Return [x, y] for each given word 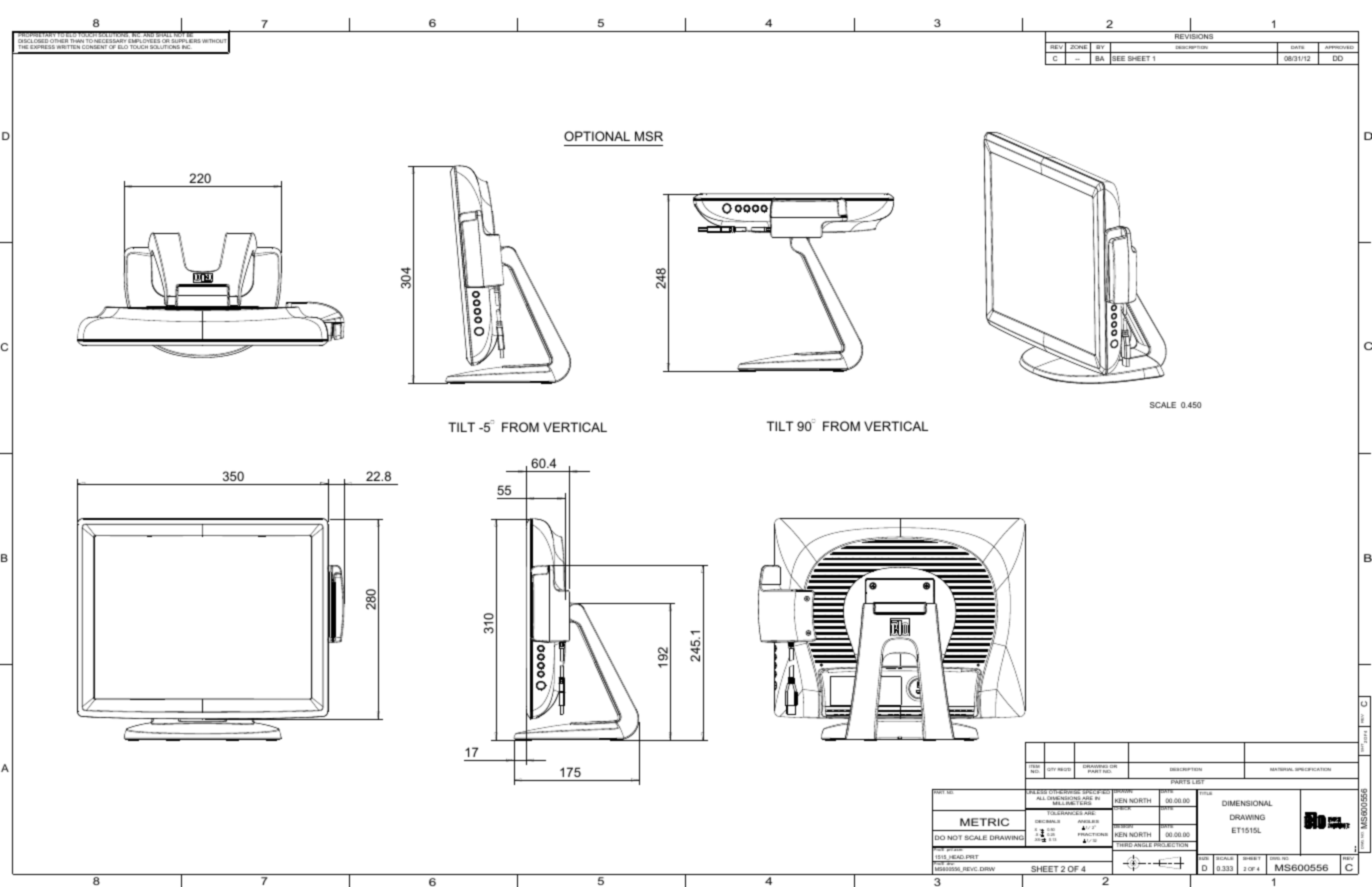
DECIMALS [1047, 821]
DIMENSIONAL [1247, 803]
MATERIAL [1282, 769]
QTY [1051, 769]
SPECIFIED [1096, 793]
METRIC [984, 822]
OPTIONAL [597, 136]
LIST [1198, 782]
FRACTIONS [1093, 834]
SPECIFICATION [1313, 769]
